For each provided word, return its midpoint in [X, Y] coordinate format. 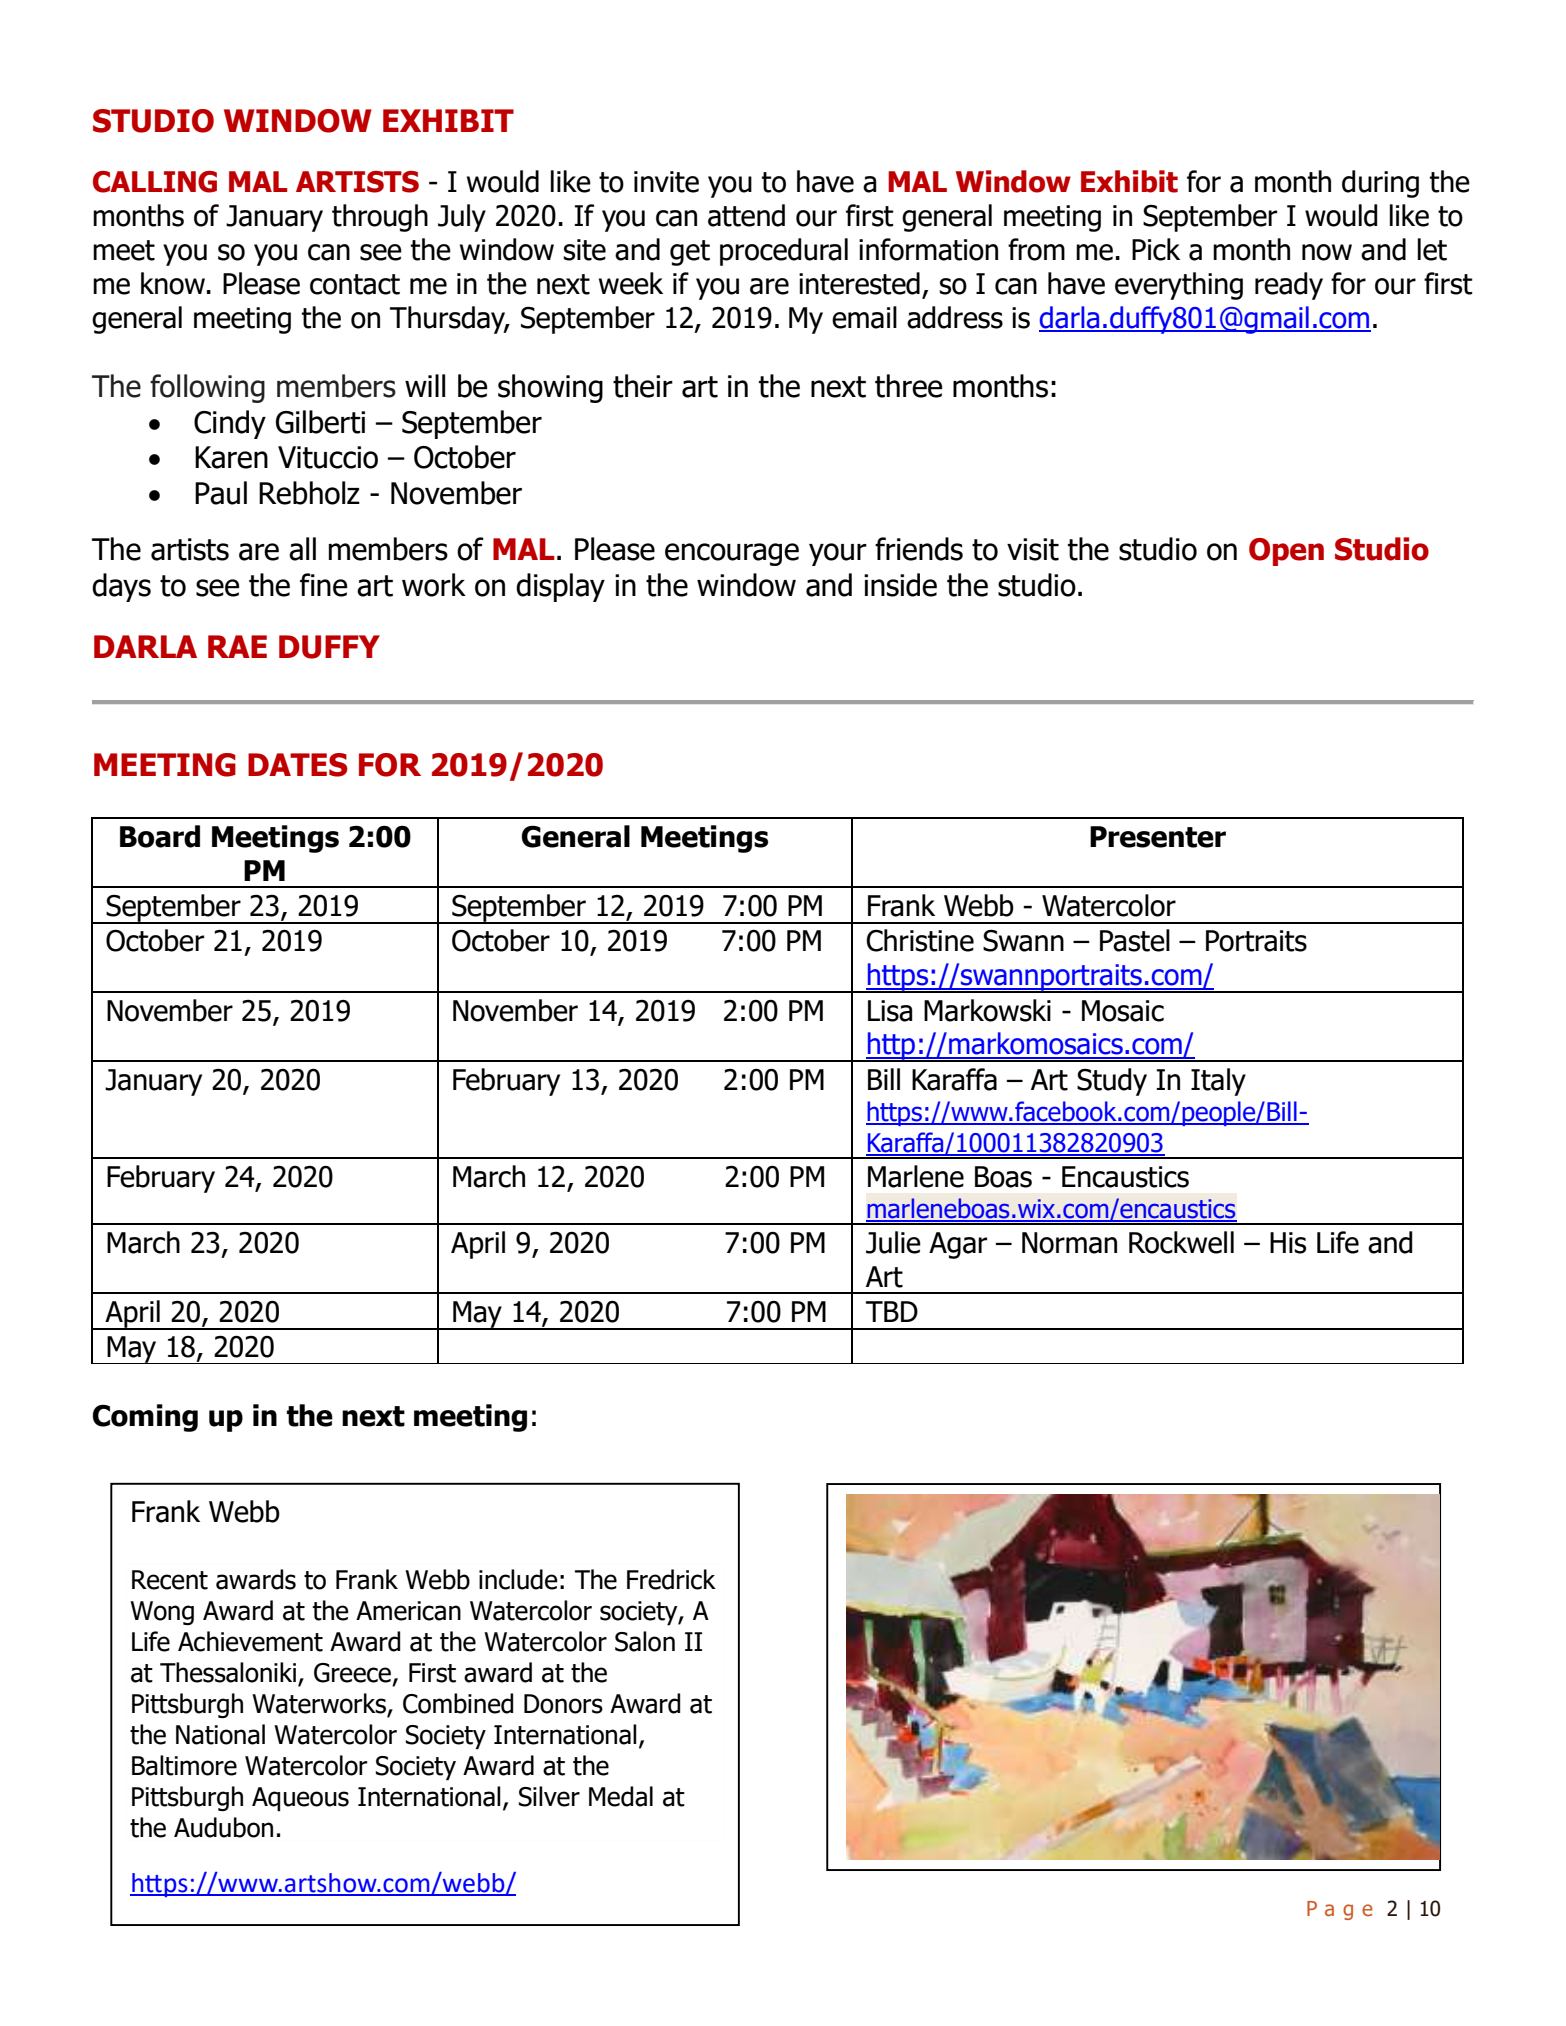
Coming [145, 1418]
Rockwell [1181, 1242]
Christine [920, 940]
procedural [784, 252]
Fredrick [671, 1579]
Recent [170, 1580]
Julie [893, 1242]
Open [1286, 552]
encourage [732, 554]
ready [1289, 286]
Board [160, 836]
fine [324, 585]
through [380, 218]
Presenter [1158, 837]
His [1288, 1243]
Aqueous [300, 1799]
